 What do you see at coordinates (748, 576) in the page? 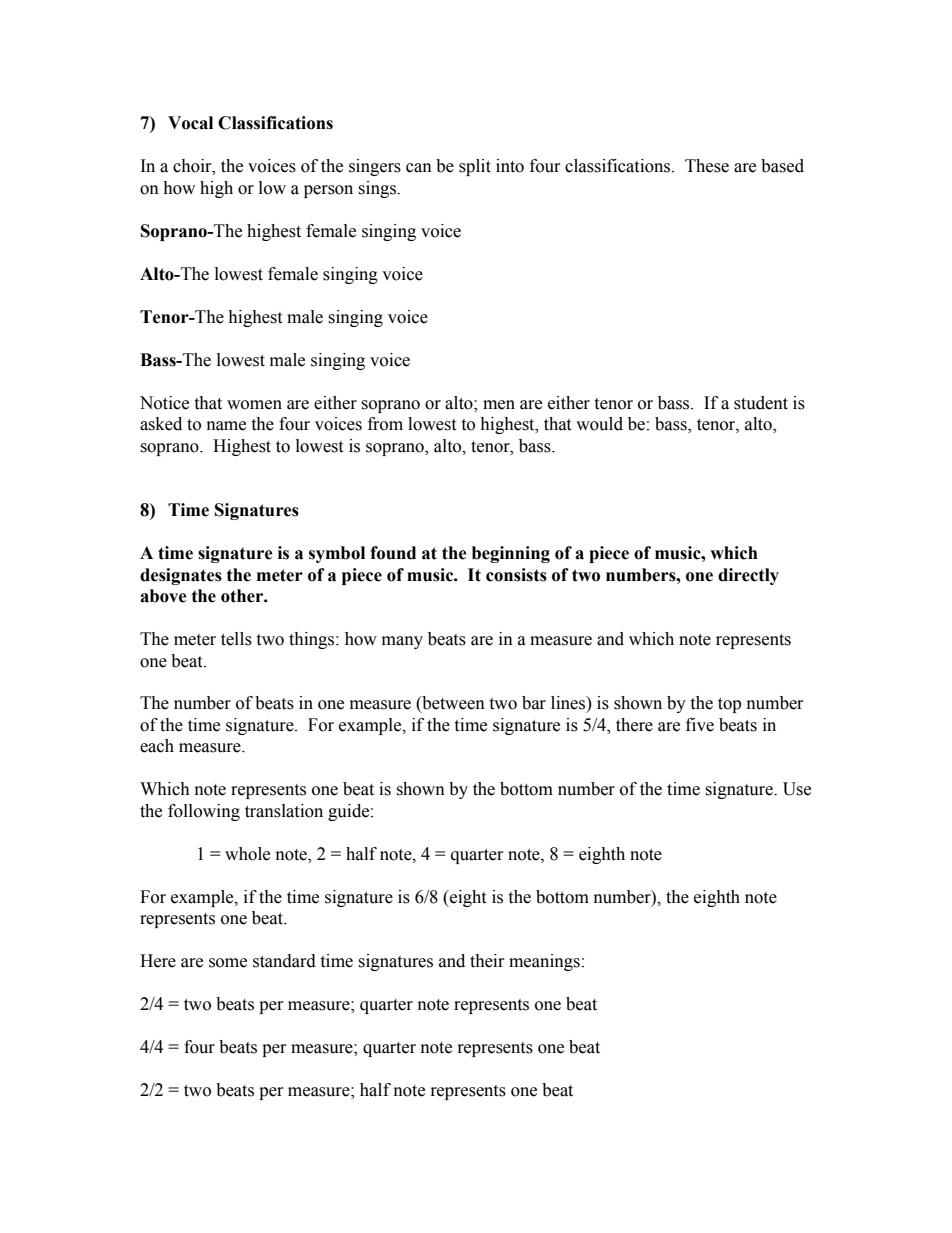
I see `directly` at bounding box center [748, 576].
